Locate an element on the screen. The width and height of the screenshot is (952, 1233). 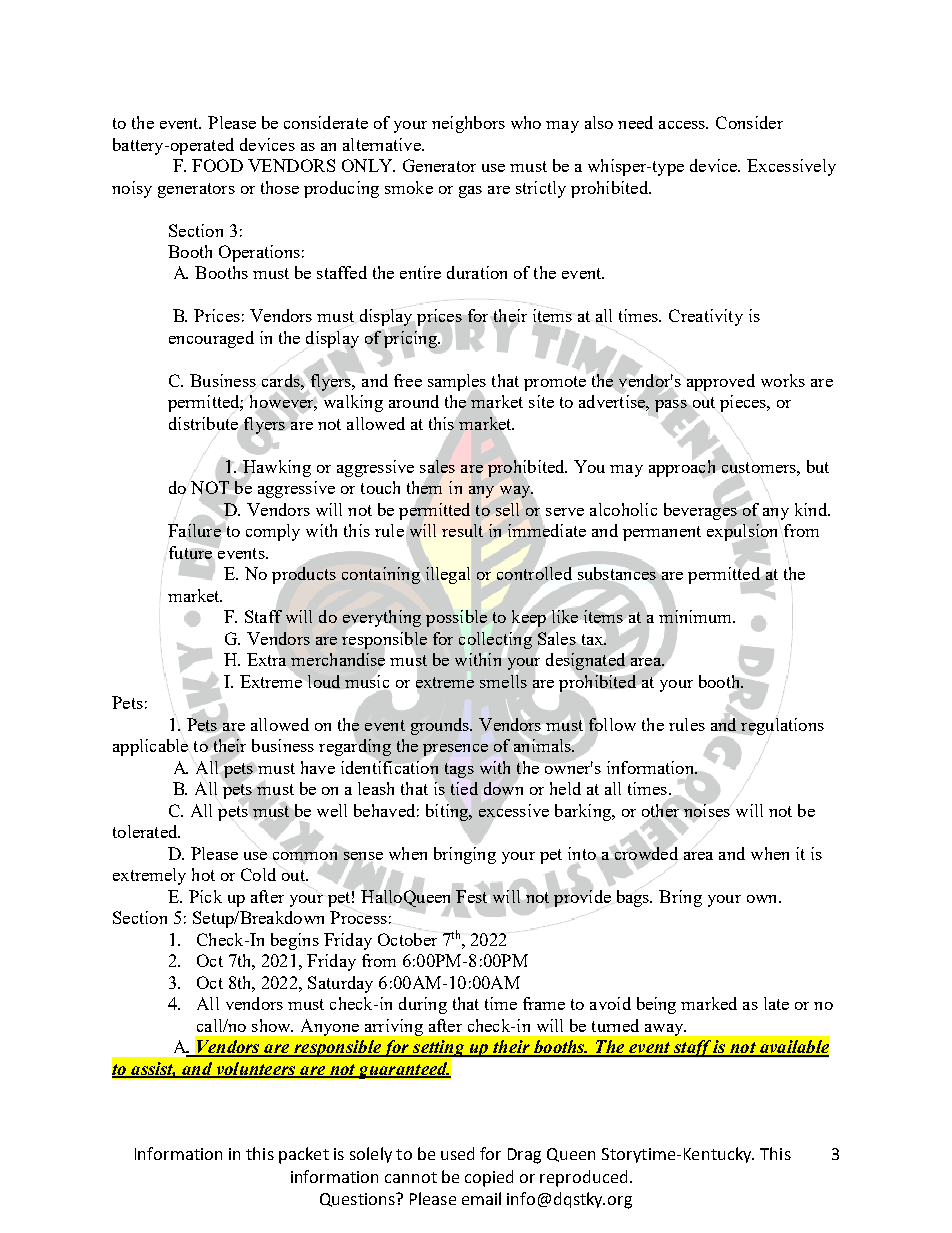
packet is located at coordinates (304, 1155).
